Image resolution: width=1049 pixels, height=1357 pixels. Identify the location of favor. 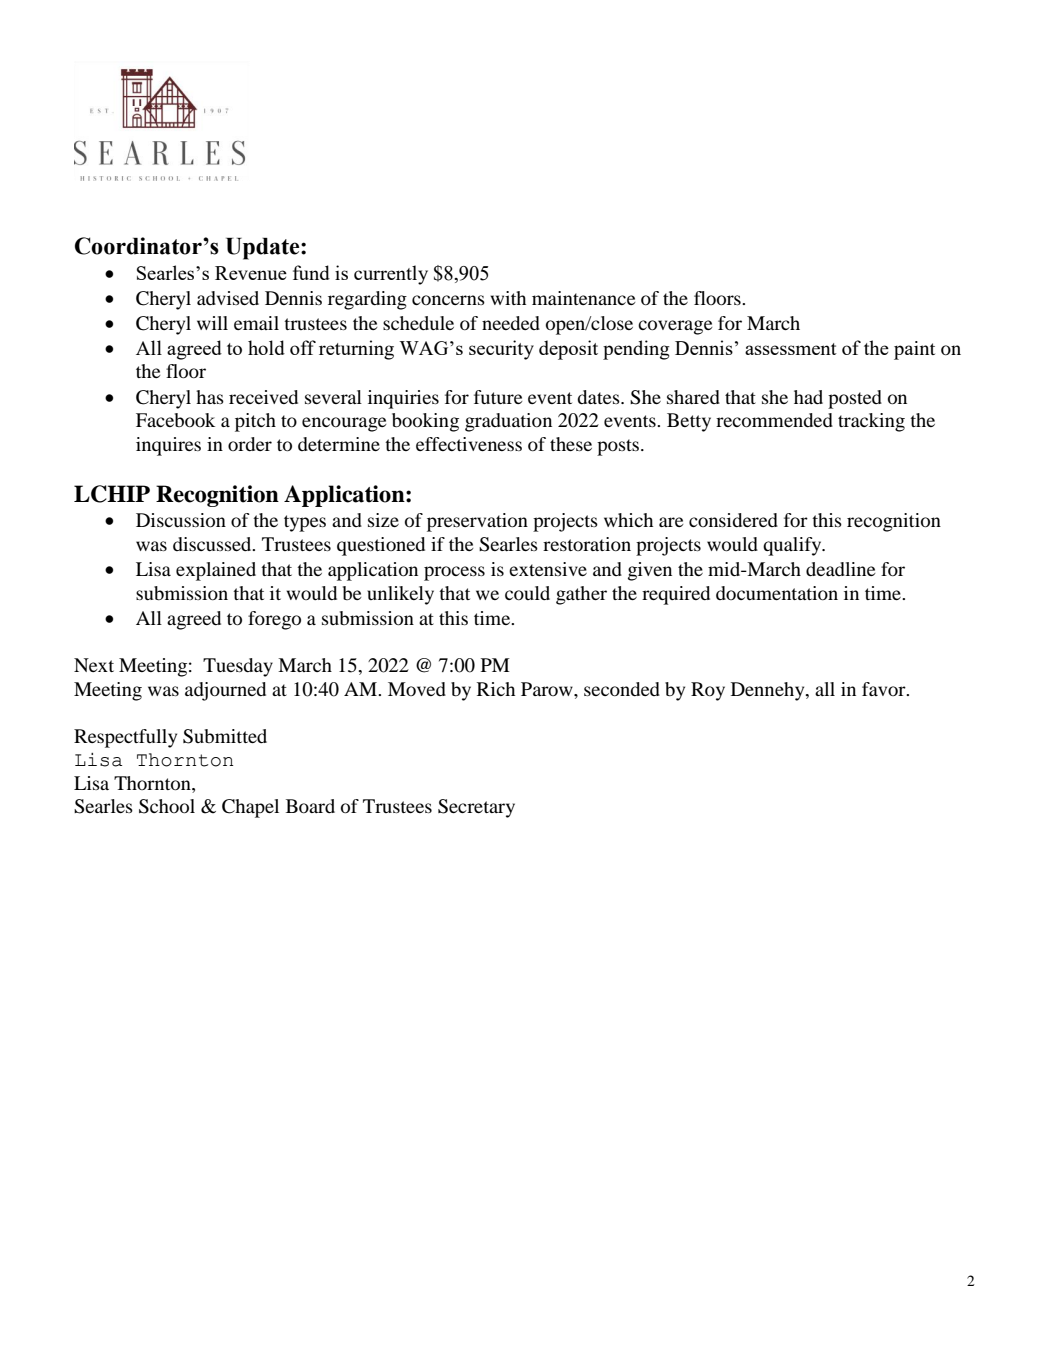
(885, 689).
